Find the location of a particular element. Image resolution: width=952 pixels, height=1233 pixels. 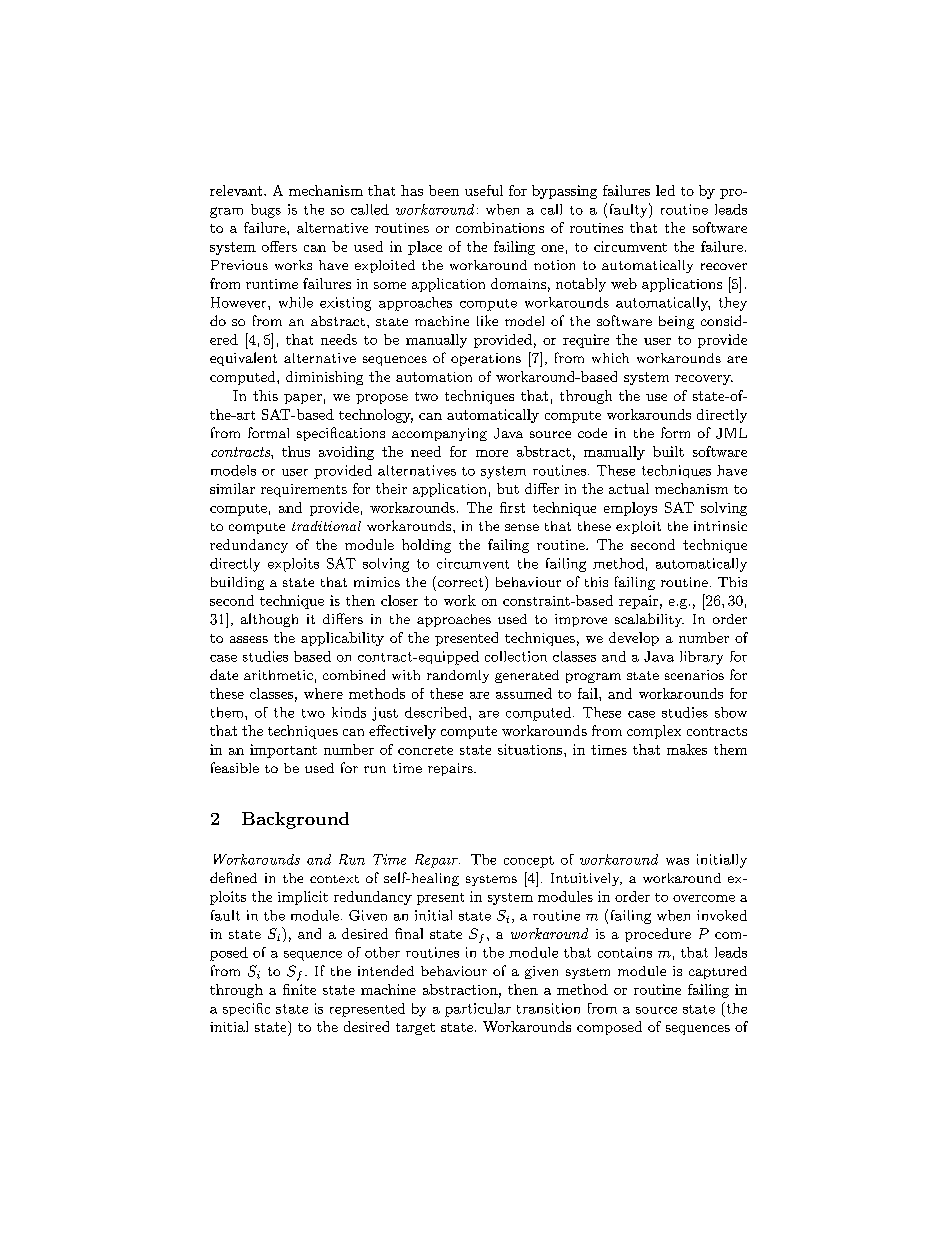

combinations is located at coordinates (500, 227).
